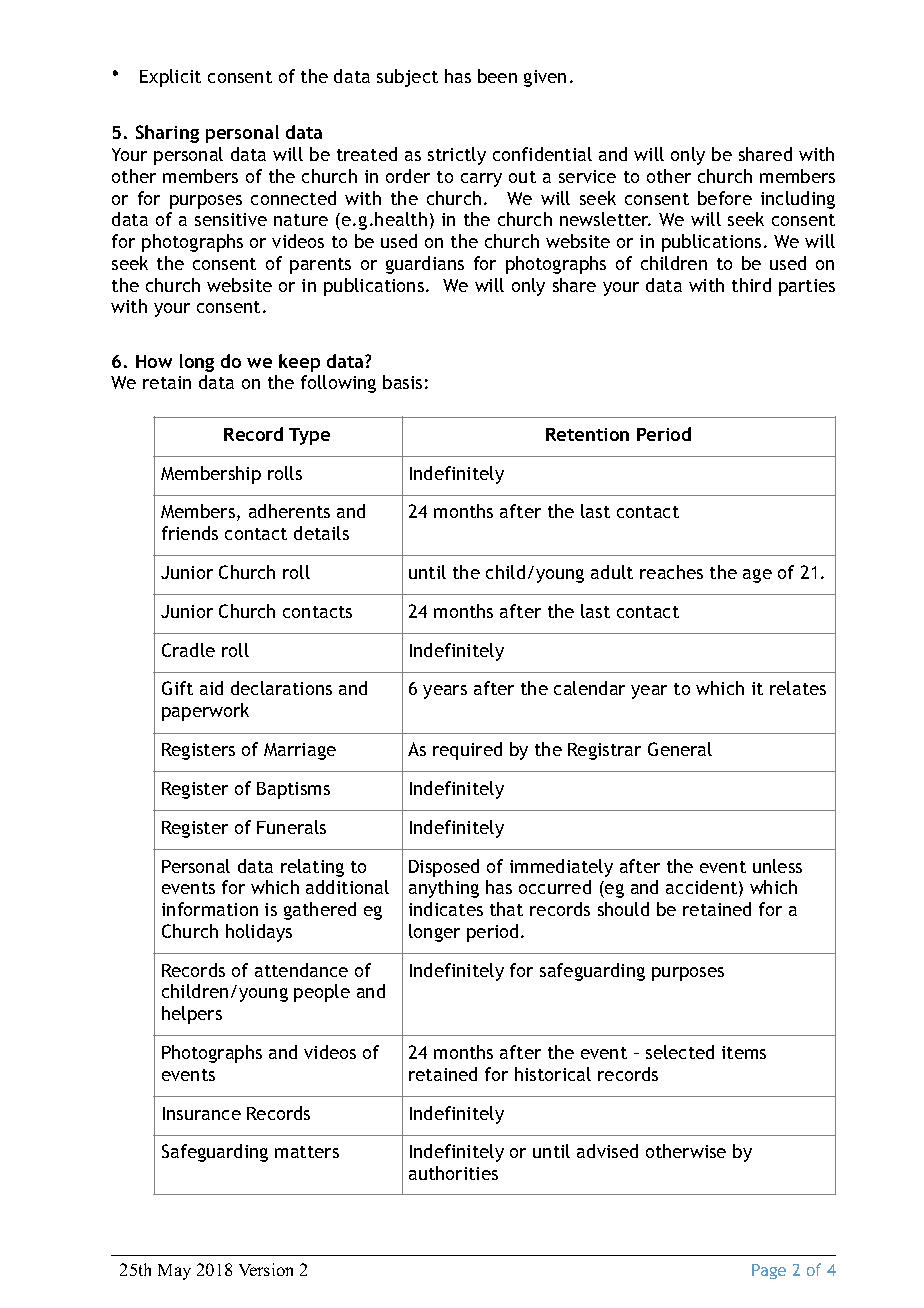 This screenshot has height=1308, width=924. Describe the element at coordinates (402, 382) in the screenshot. I see `basis` at that location.
